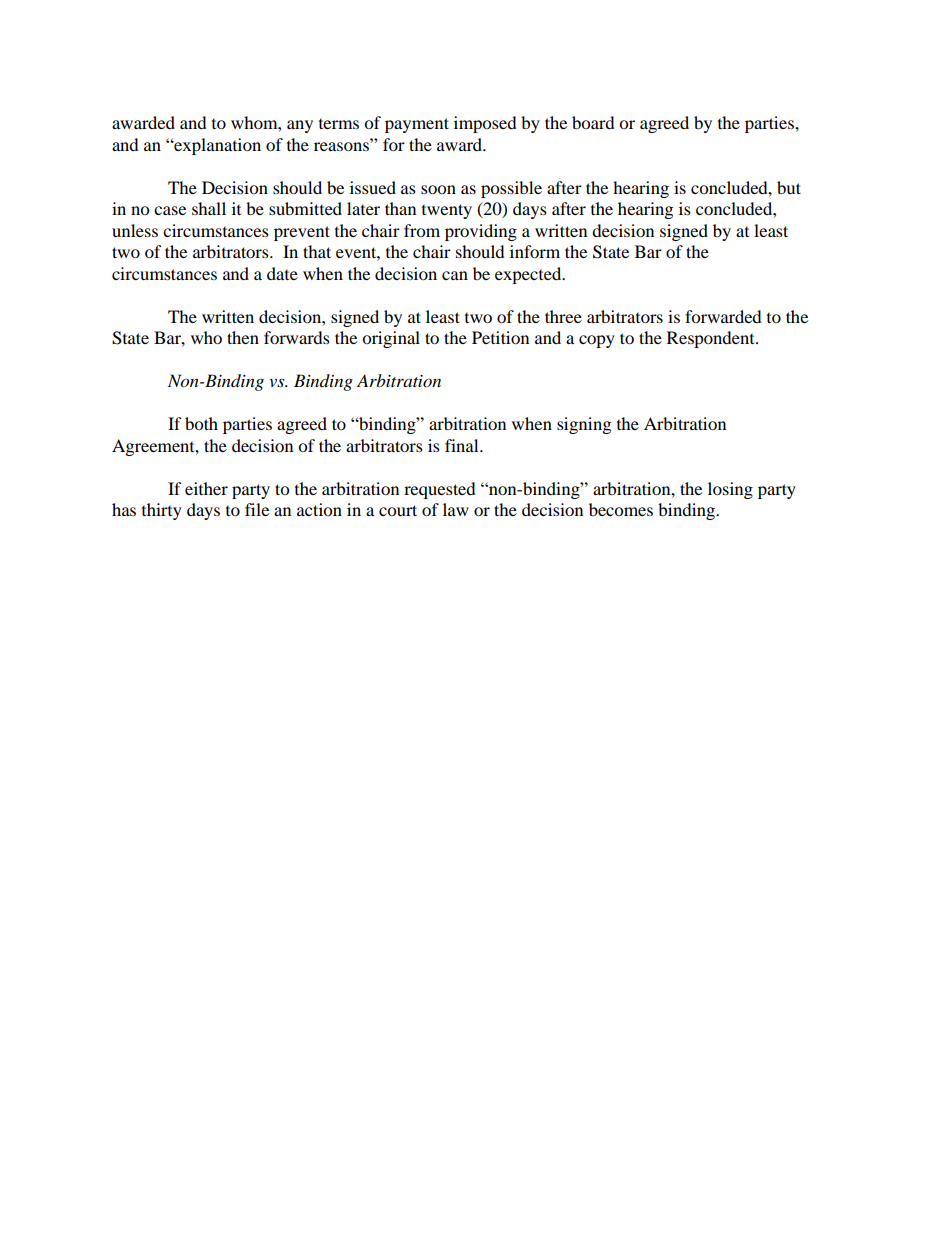 The height and width of the screenshot is (1233, 952). I want to click on any, so click(300, 126).
